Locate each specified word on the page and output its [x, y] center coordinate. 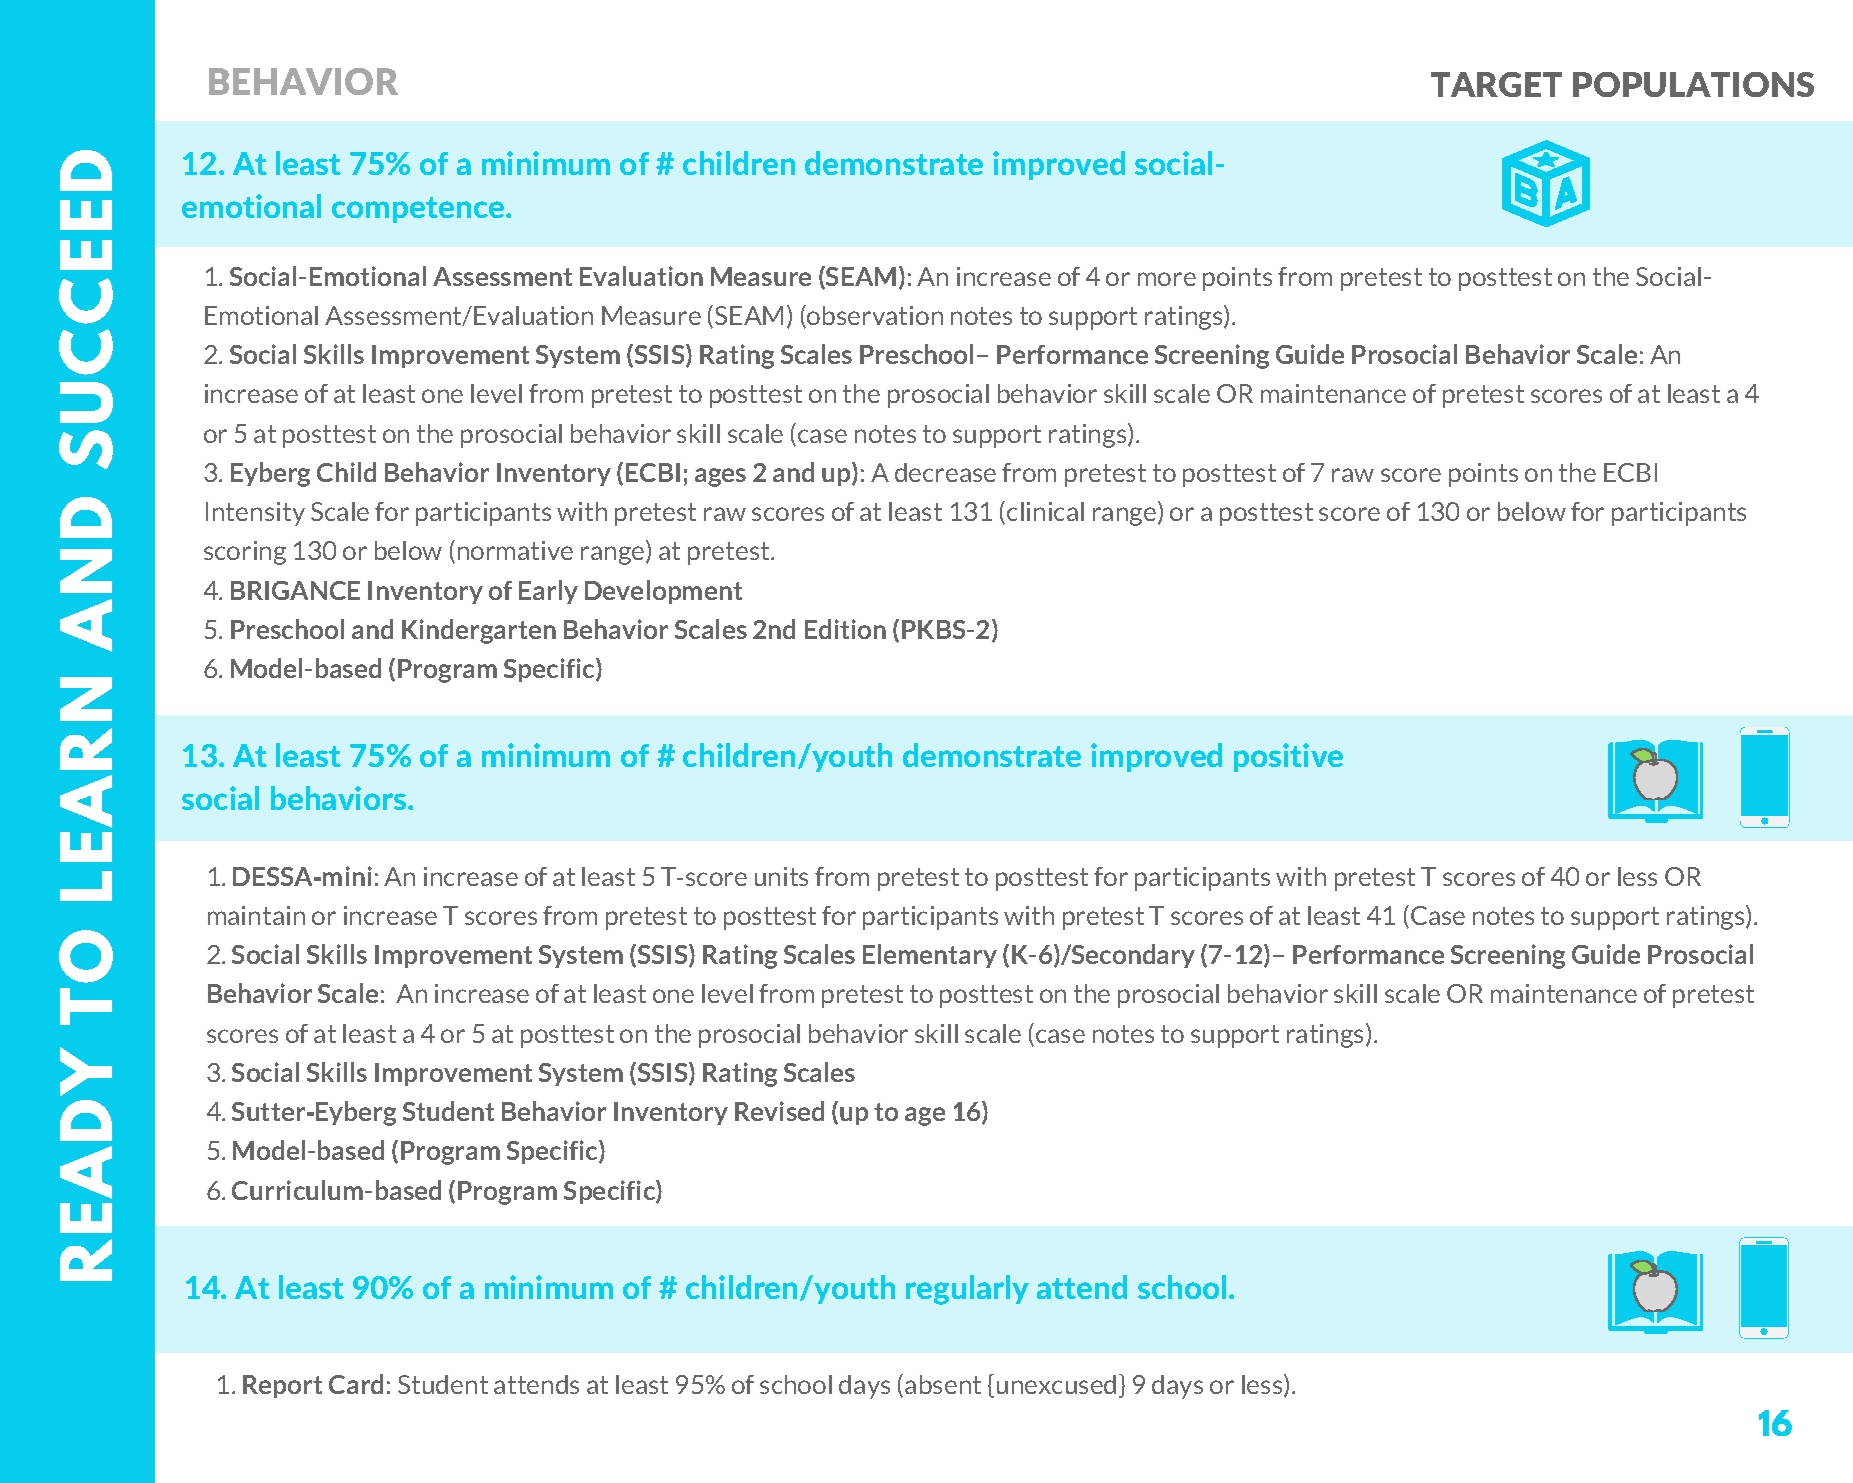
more [1167, 279]
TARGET [1496, 84]
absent [943, 1384]
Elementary [930, 956]
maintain [256, 915]
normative [515, 550]
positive [1288, 757]
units [781, 876]
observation [874, 316]
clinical [1045, 511]
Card [356, 1384]
